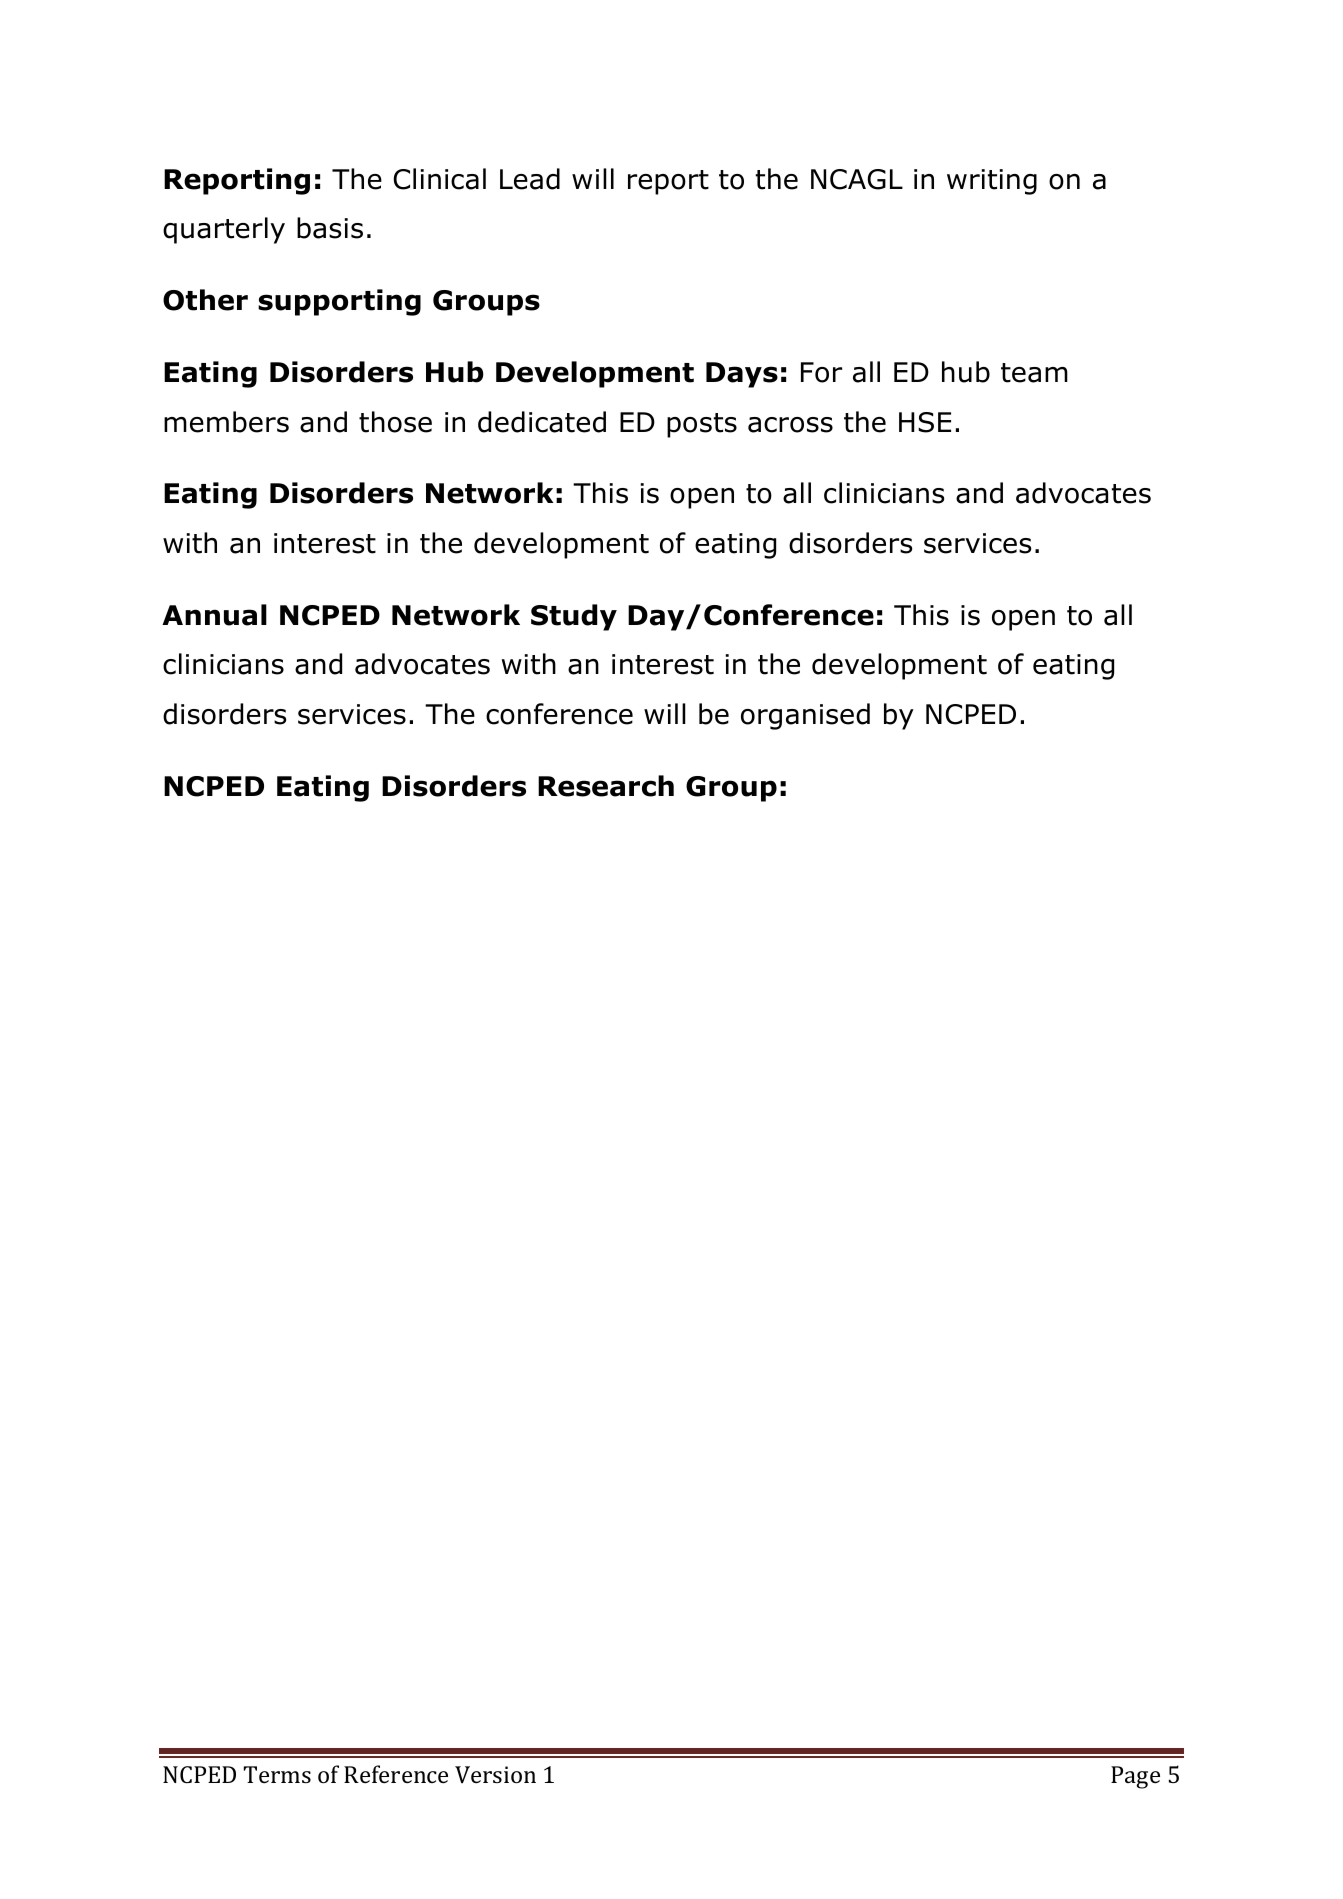 Image resolution: width=1343 pixels, height=1899 pixels. I want to click on members, so click(226, 422).
